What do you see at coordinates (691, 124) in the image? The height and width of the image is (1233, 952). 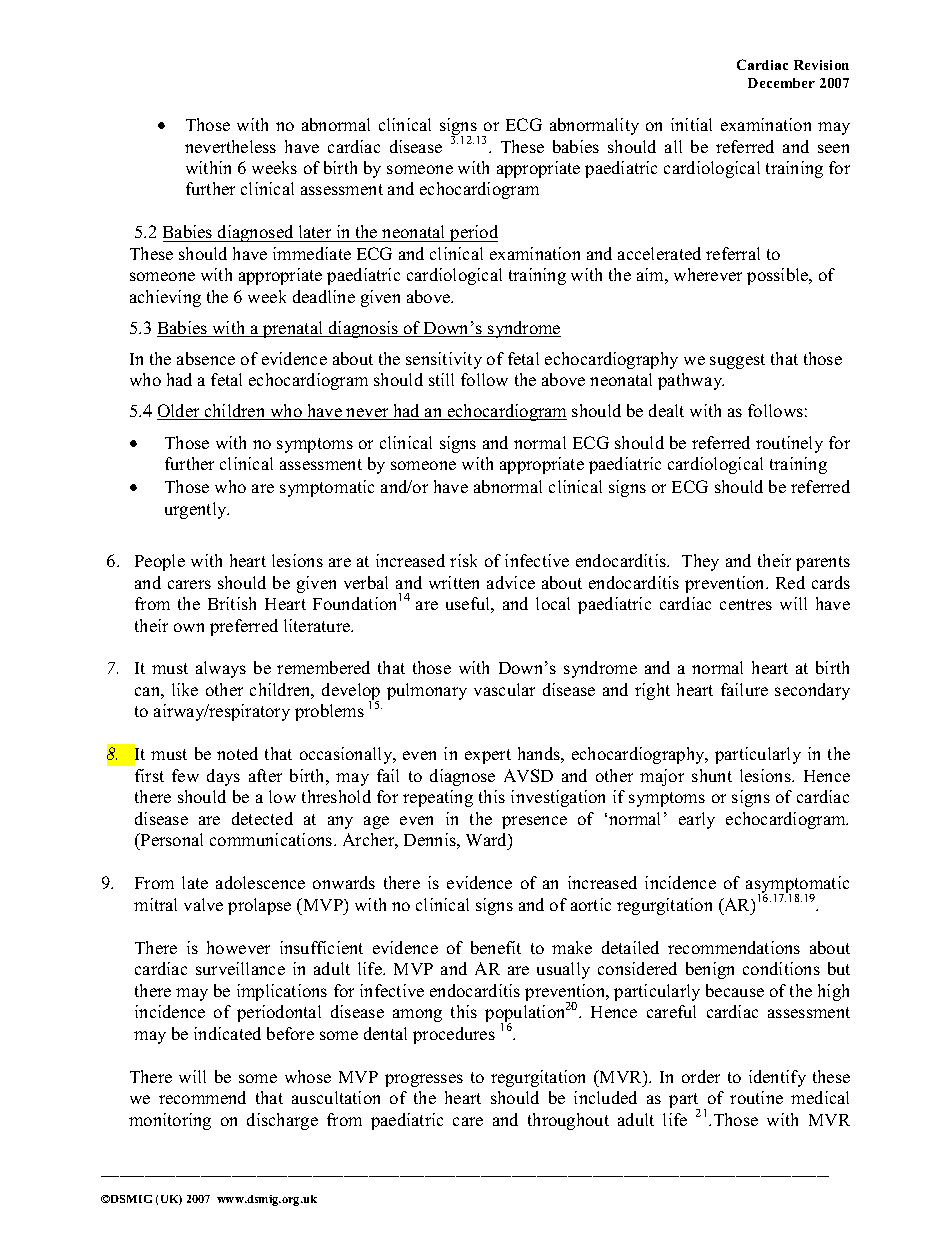 I see `initial` at bounding box center [691, 124].
